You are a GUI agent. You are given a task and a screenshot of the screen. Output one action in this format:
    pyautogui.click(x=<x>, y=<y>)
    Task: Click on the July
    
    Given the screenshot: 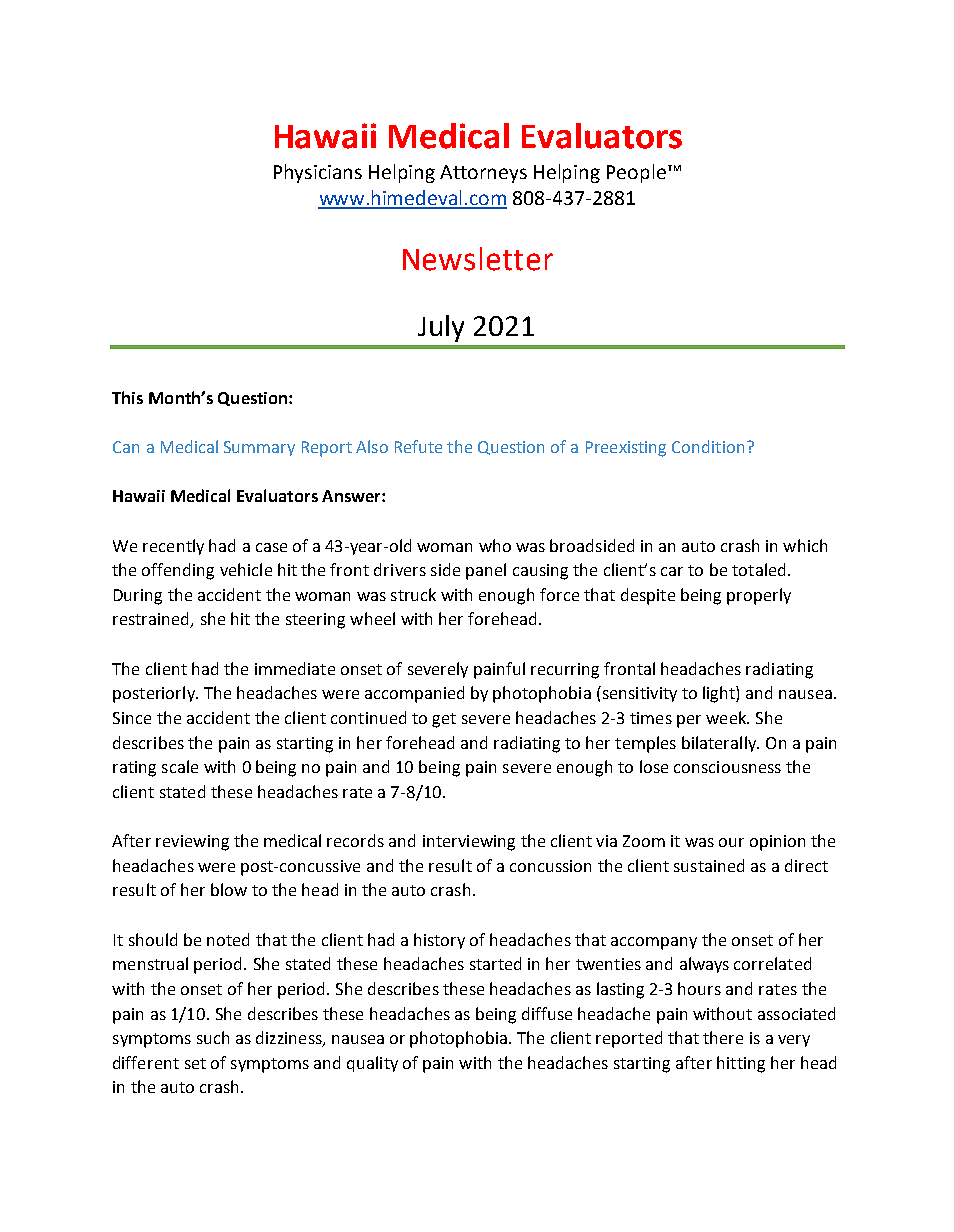 What is the action you would take?
    pyautogui.click(x=441, y=328)
